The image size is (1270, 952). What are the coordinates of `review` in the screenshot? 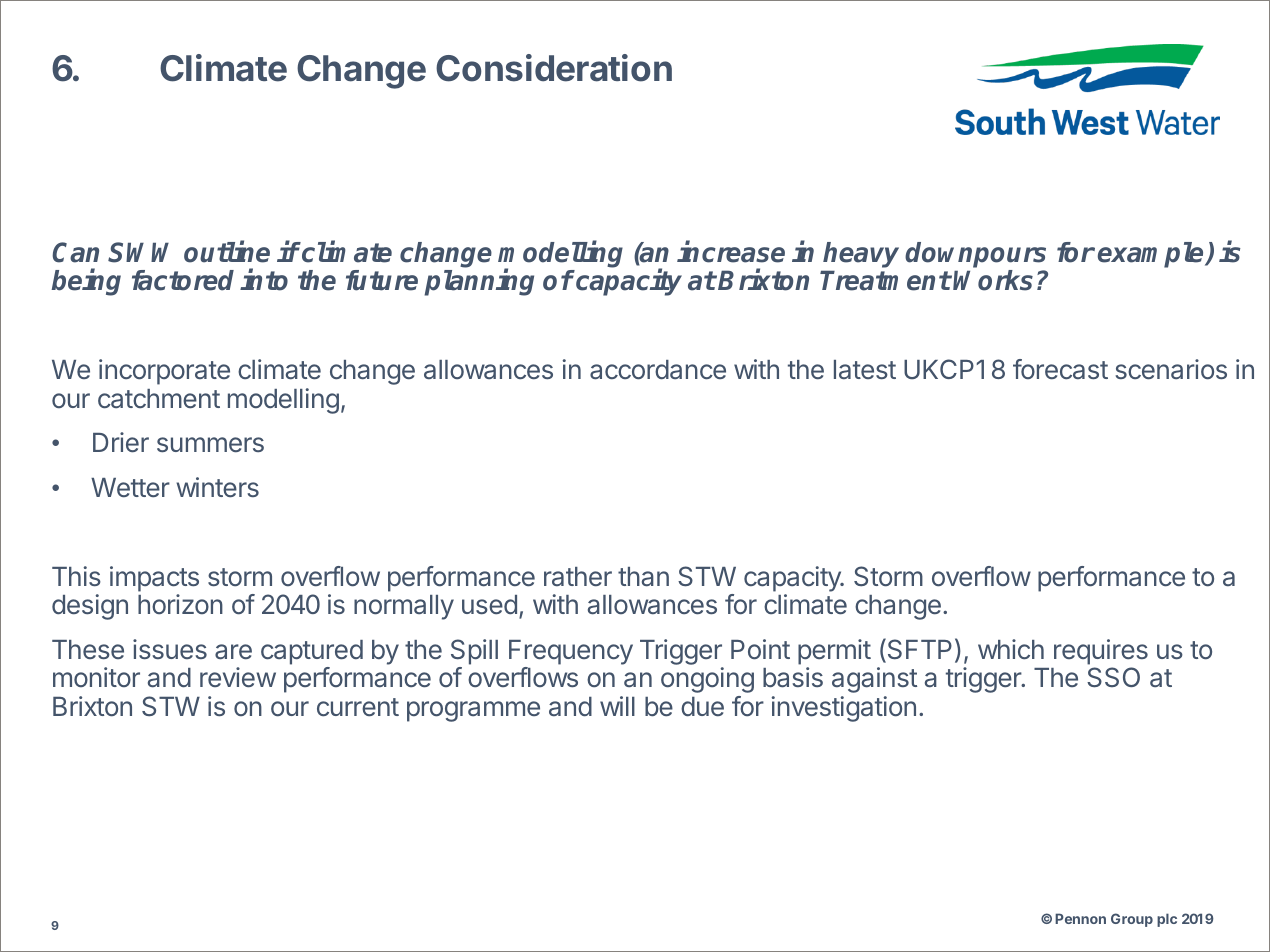 It's located at (238, 677).
